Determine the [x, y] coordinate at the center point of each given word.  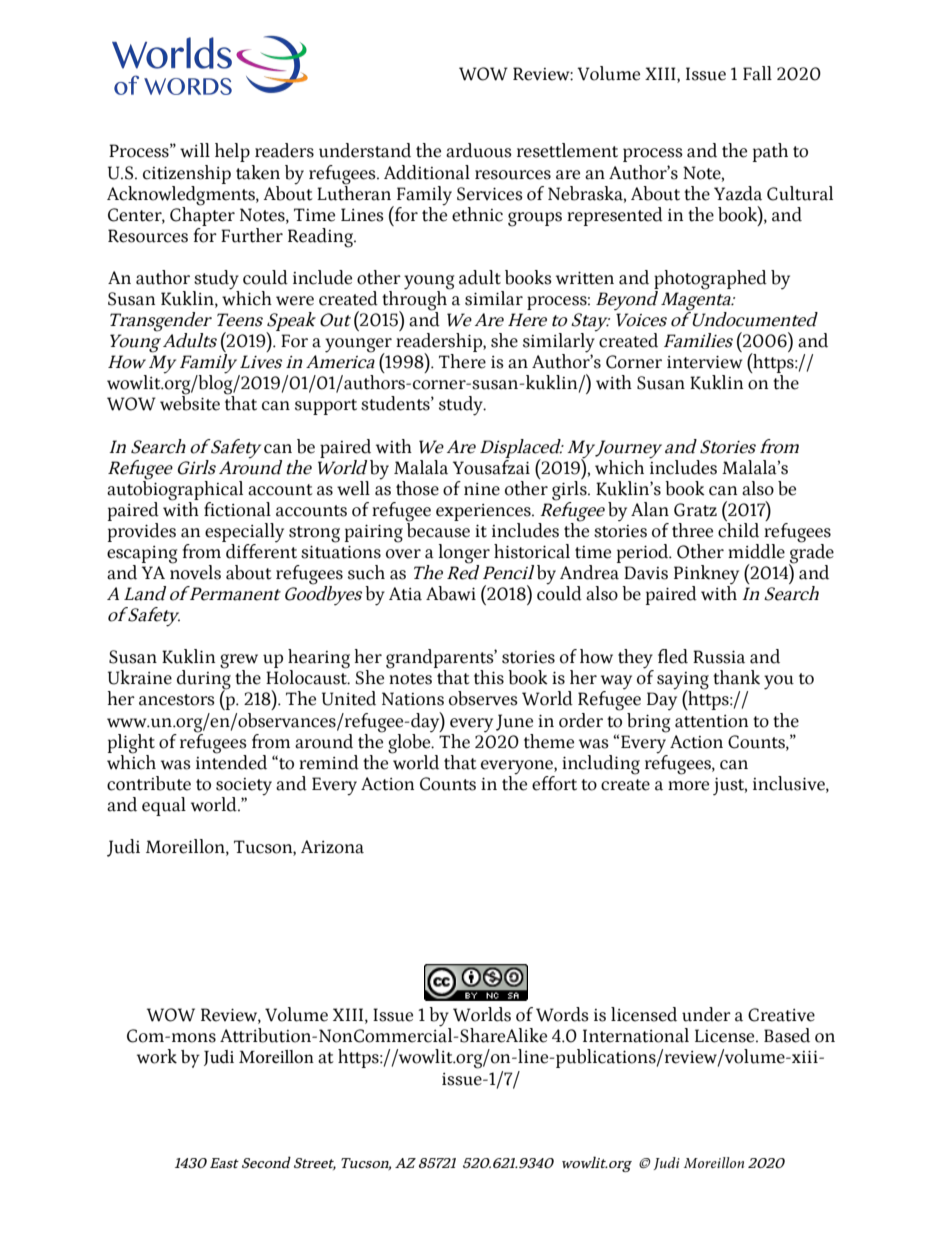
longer [464, 554]
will [195, 150]
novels [195, 571]
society [244, 787]
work [157, 1056]
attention [711, 721]
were [295, 301]
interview [705, 362]
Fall [757, 73]
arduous [479, 150]
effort [554, 783]
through [414, 300]
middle [756, 551]
